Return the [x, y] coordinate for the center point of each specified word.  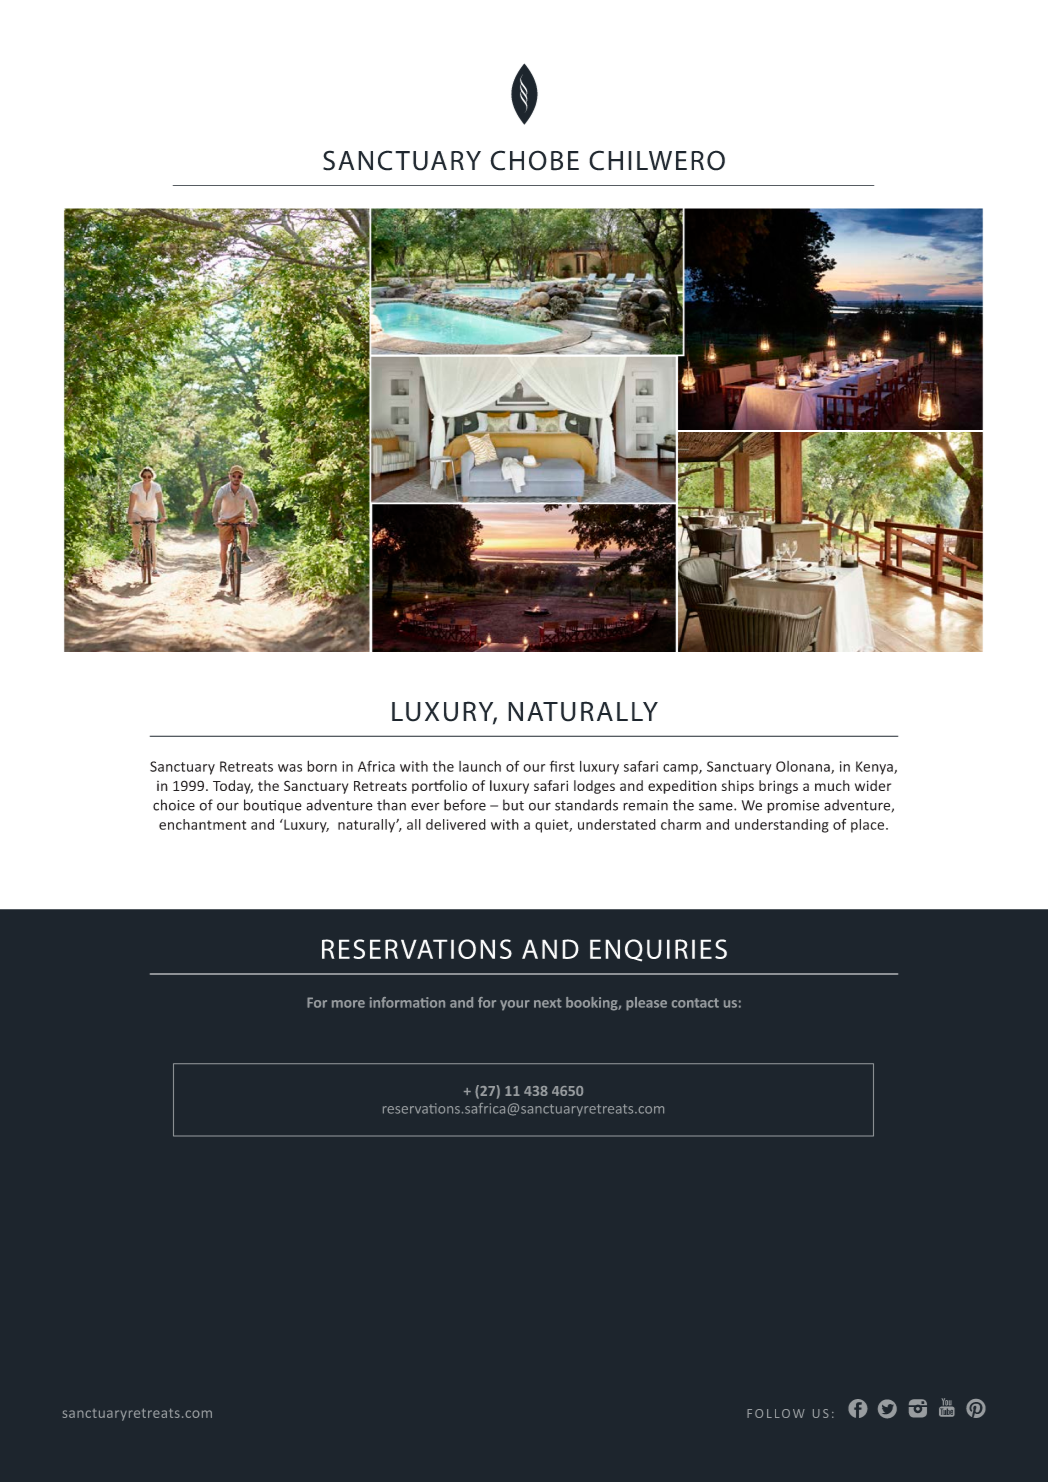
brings [778, 787]
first [562, 766]
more [348, 1004]
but [513, 805]
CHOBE [534, 160]
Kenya [875, 768]
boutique [273, 806]
